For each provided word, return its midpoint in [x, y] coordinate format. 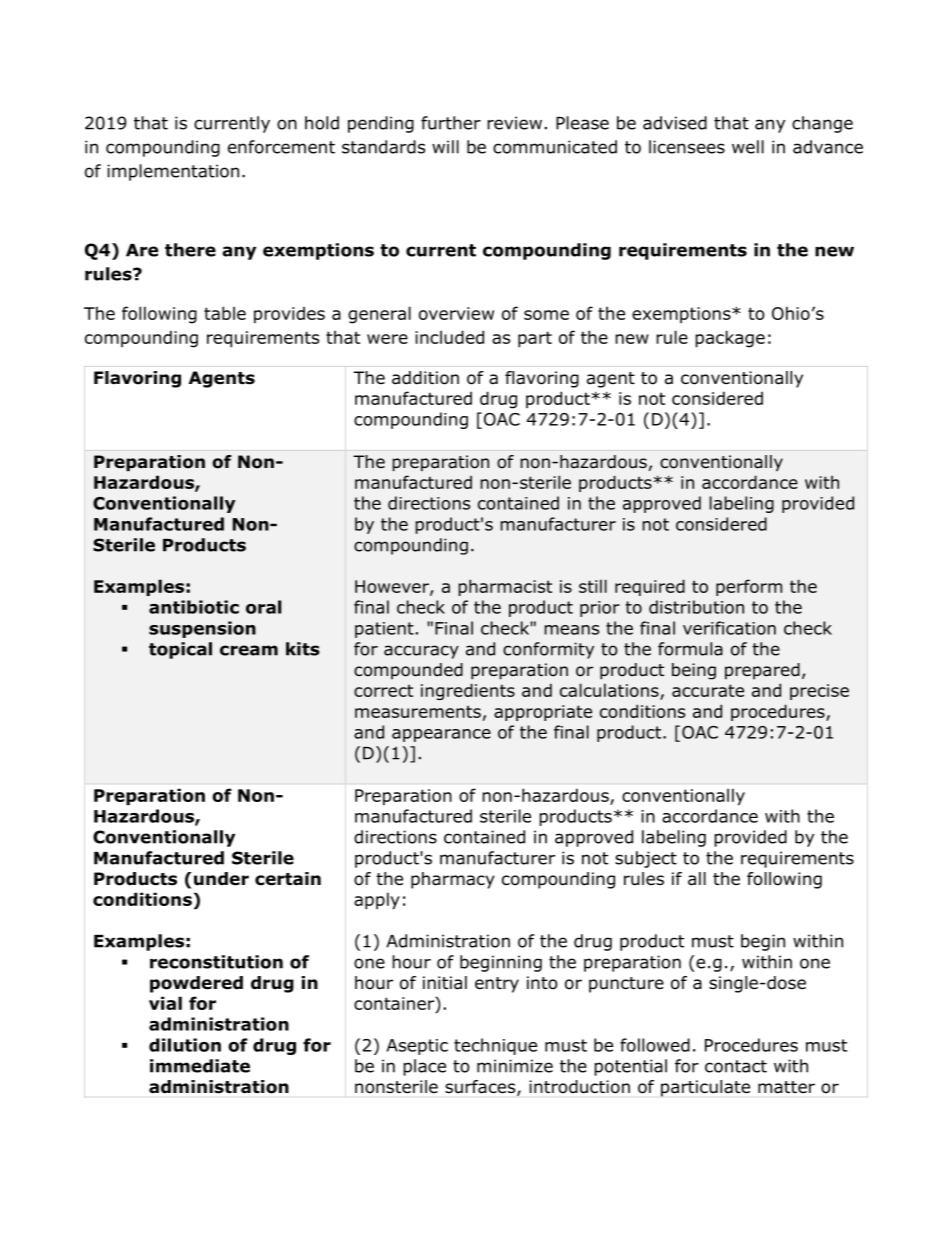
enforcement [281, 147]
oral [263, 607]
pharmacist [505, 587]
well [748, 147]
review [514, 123]
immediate [200, 1066]
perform [749, 587]
